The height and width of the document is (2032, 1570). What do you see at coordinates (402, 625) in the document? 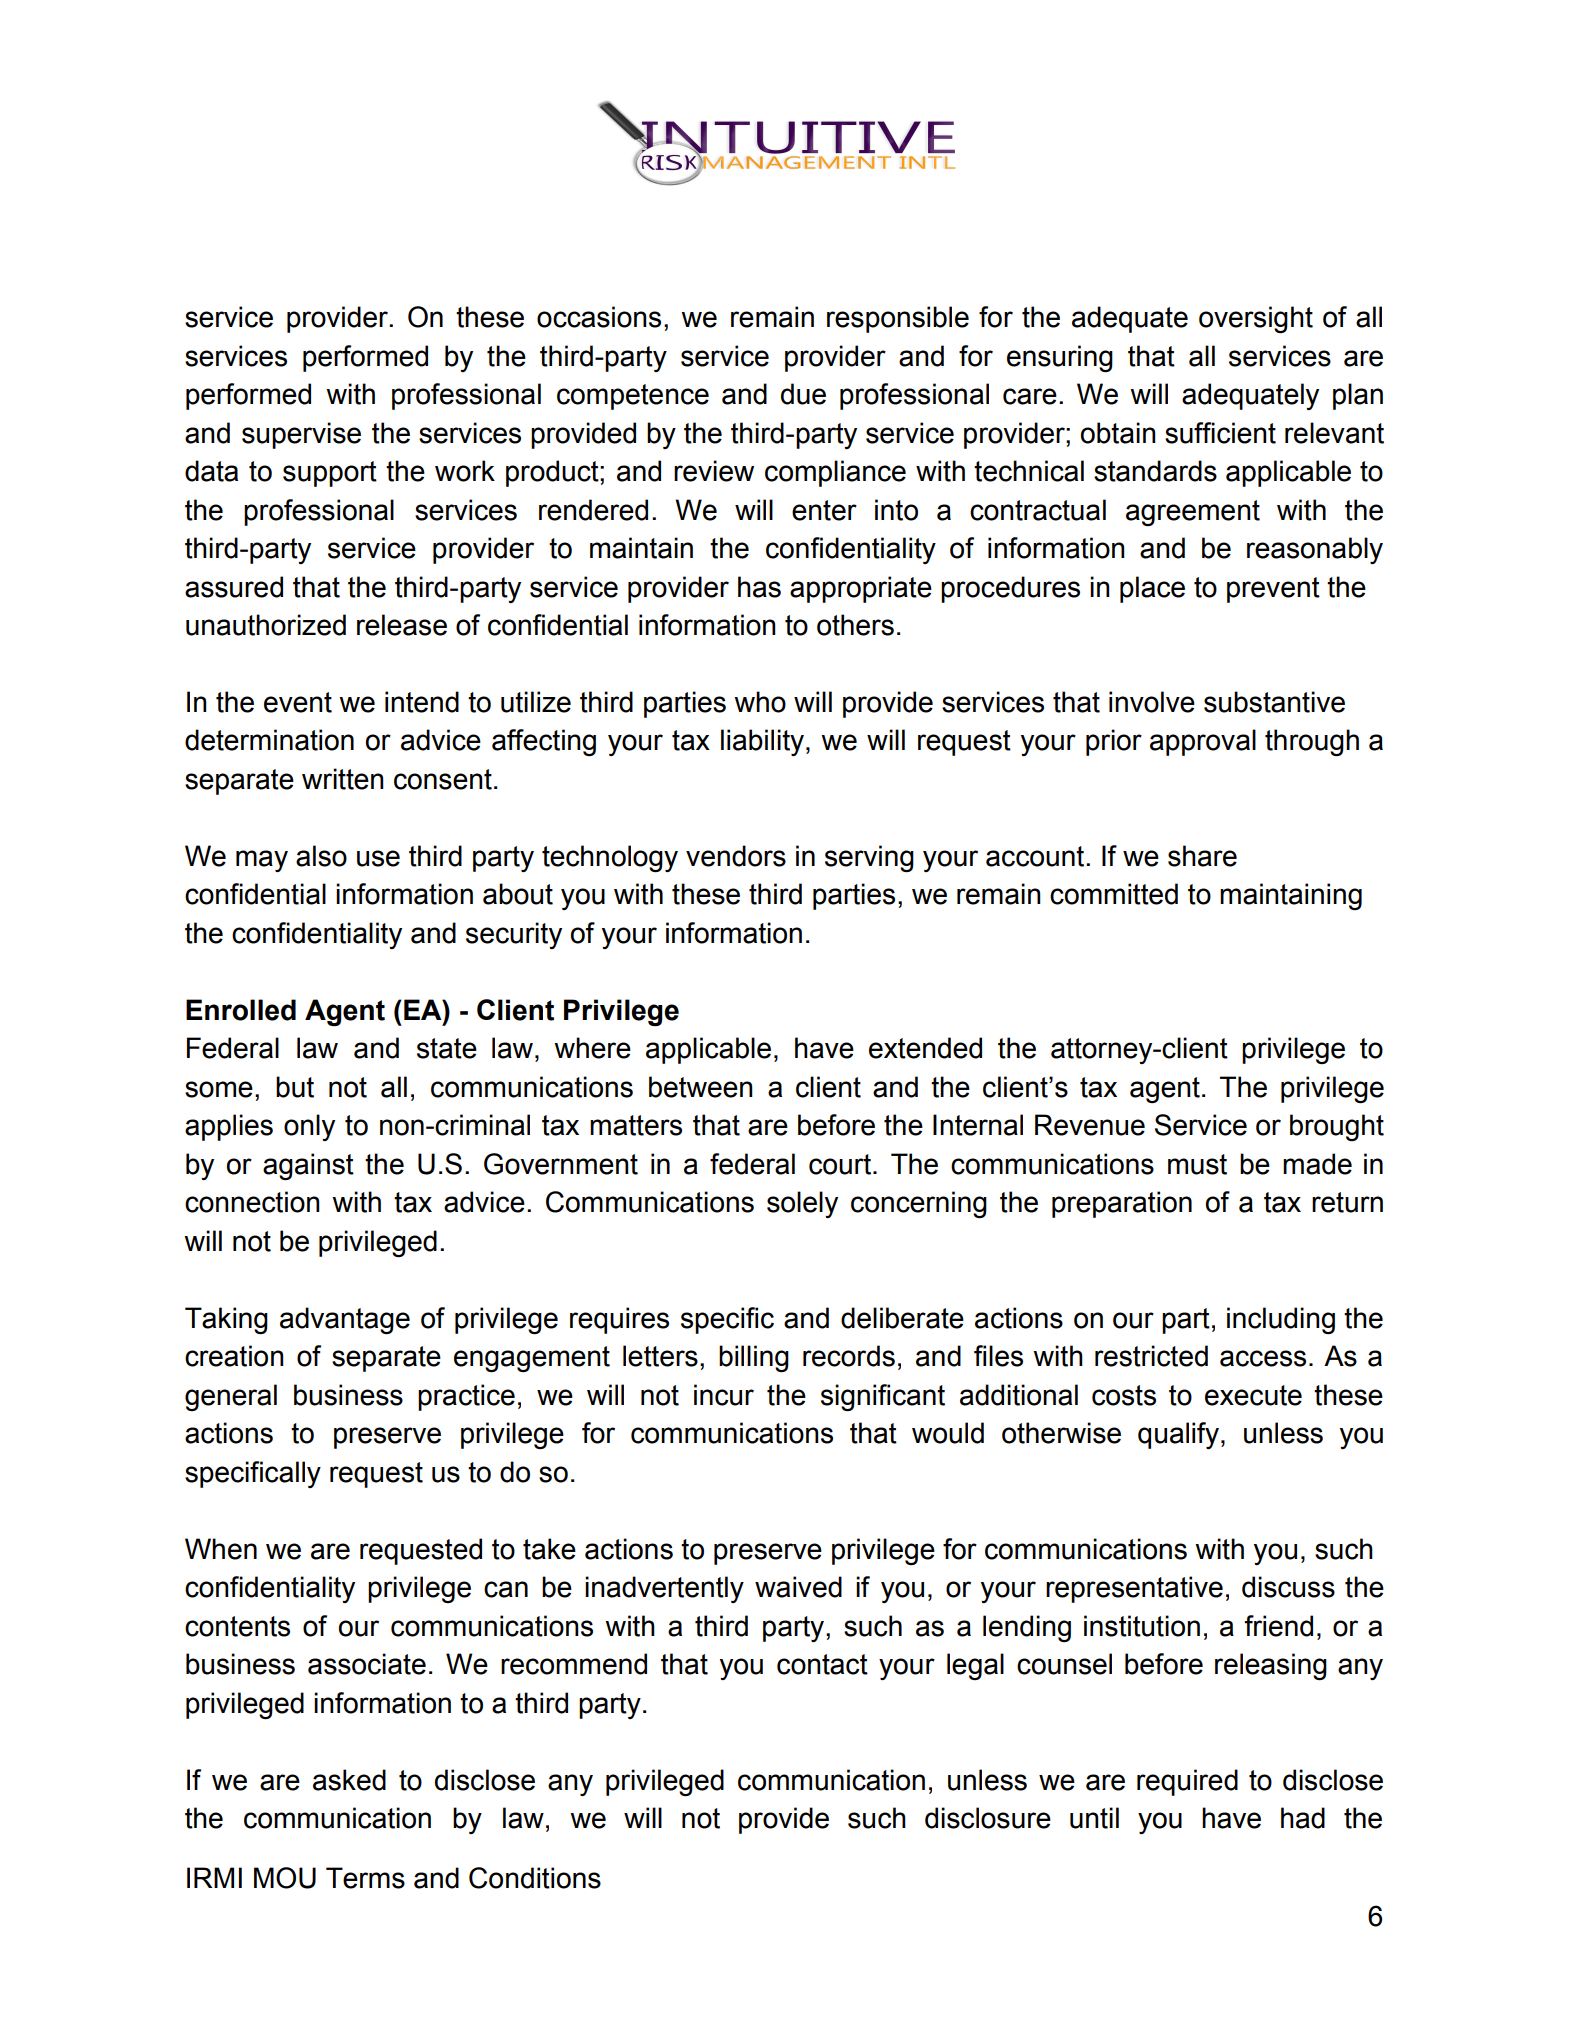
I see `release` at bounding box center [402, 625].
